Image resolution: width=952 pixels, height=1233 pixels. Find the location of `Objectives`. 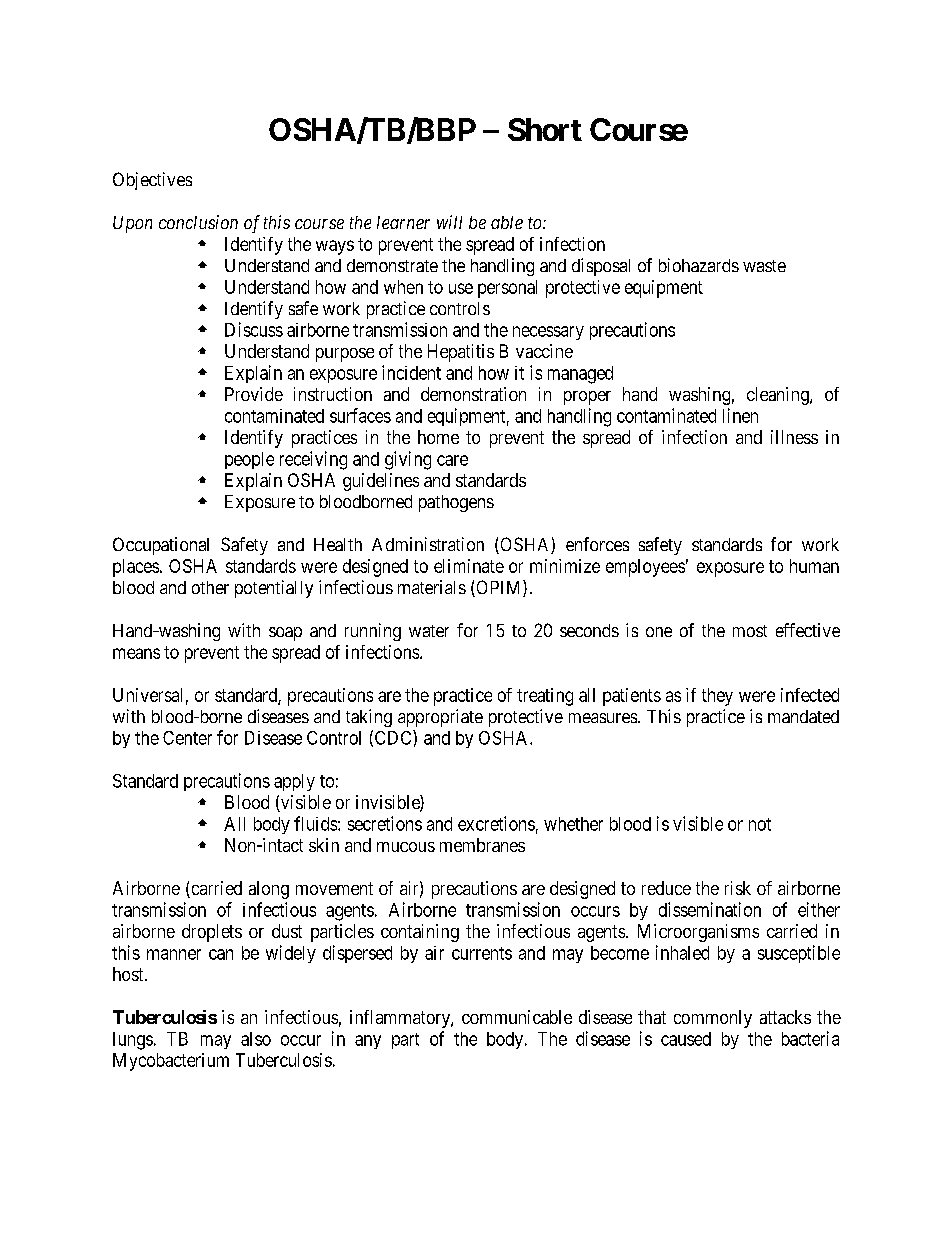

Objectives is located at coordinates (152, 181).
